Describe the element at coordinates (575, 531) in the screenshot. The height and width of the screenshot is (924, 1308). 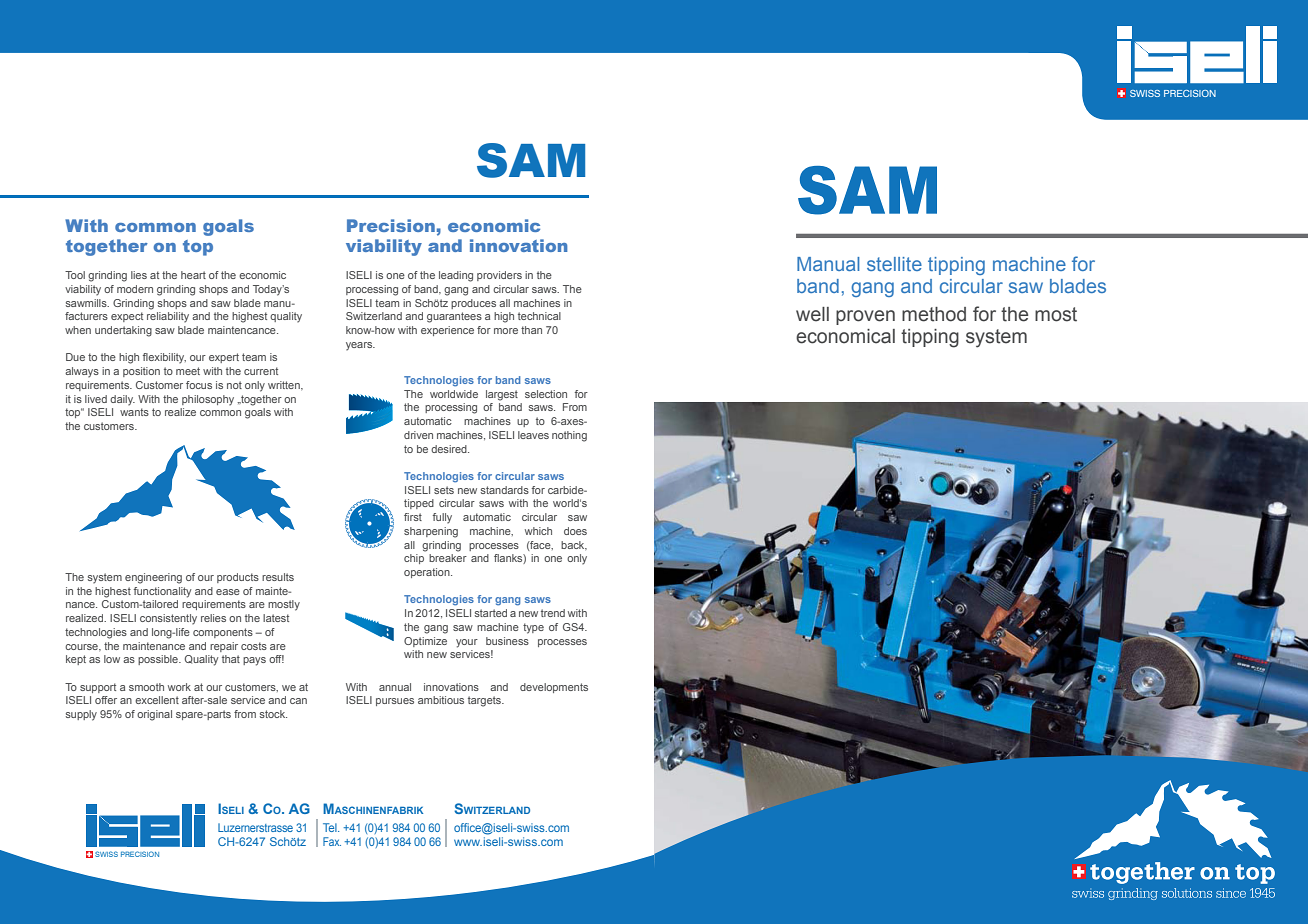
I see `does` at that location.
